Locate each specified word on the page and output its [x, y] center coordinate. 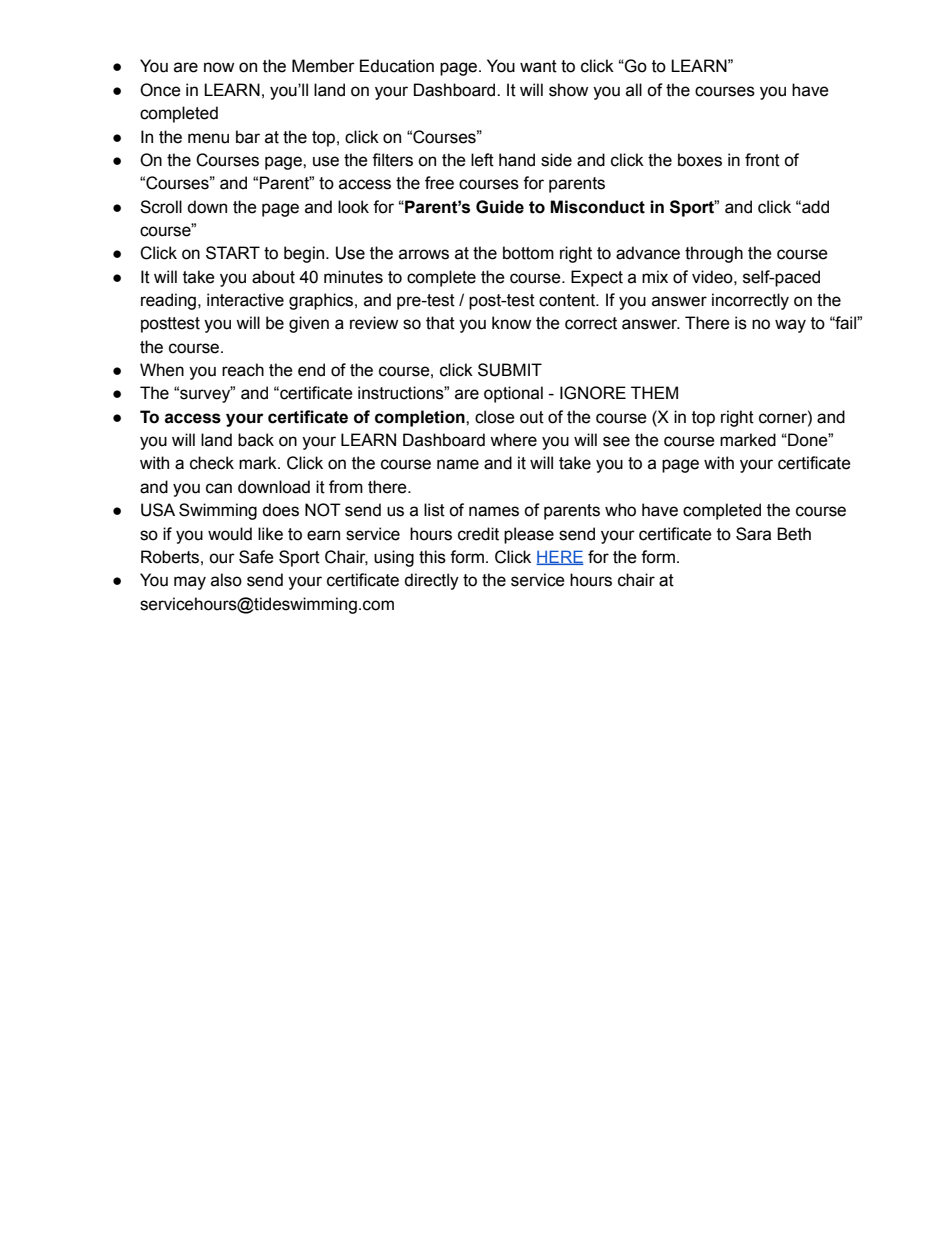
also [226, 580]
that [440, 323]
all [634, 90]
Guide [500, 207]
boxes [700, 160]
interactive [245, 300]
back [256, 440]
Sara [753, 534]
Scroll [161, 207]
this [432, 557]
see [616, 441]
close [495, 417]
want [538, 66]
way [790, 326]
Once [160, 90]
